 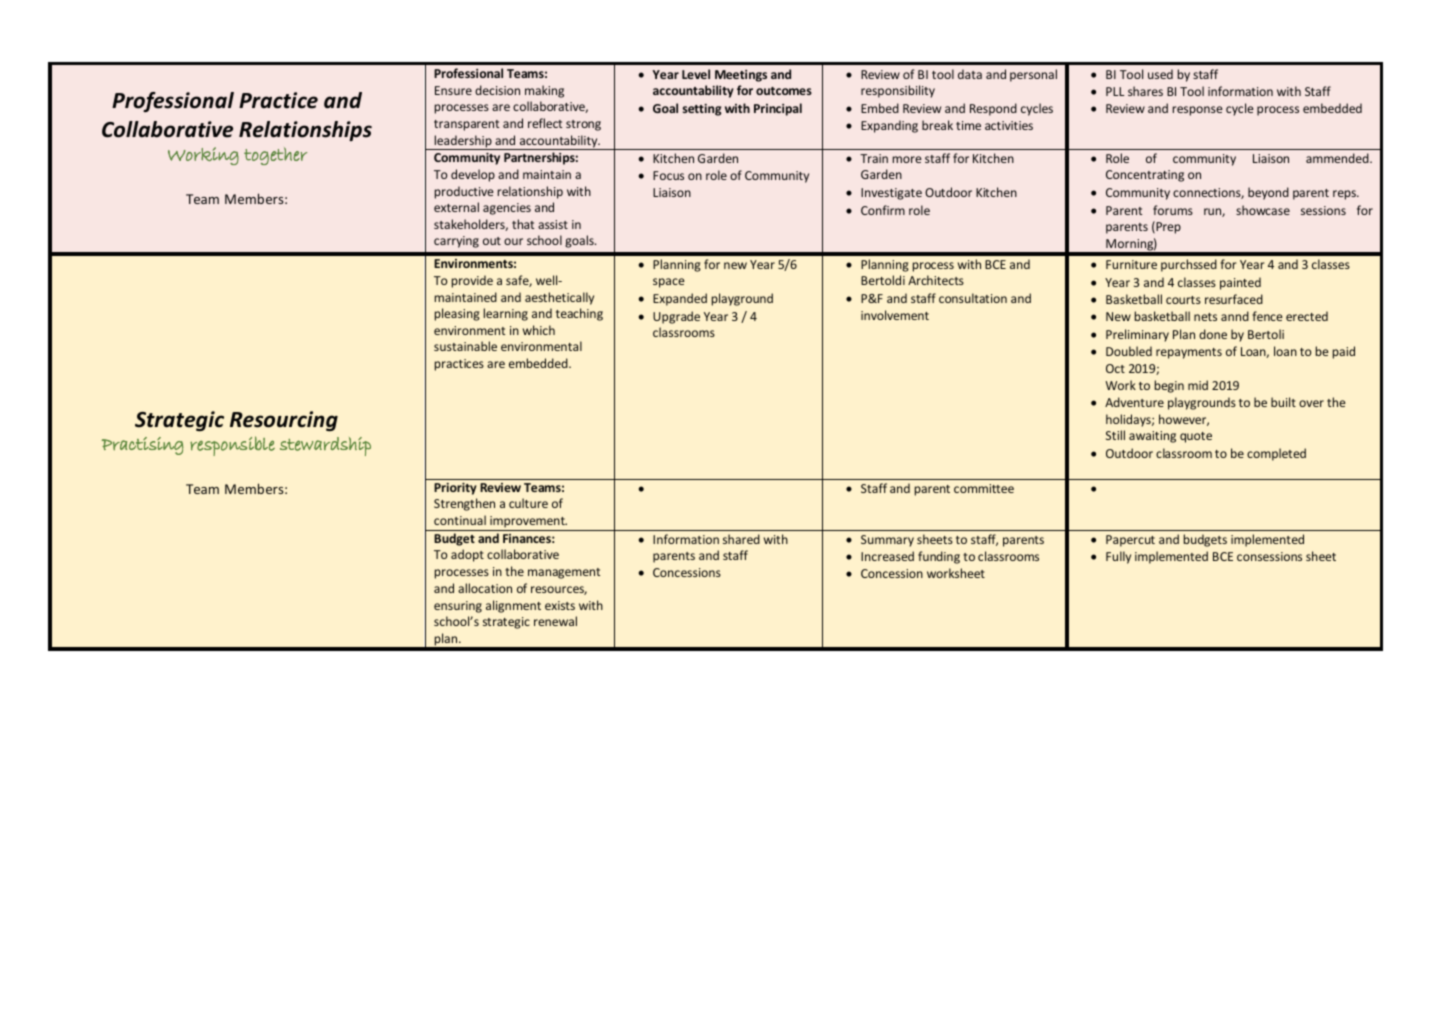 What do you see at coordinates (465, 346) in the screenshot?
I see `sustainable` at bounding box center [465, 346].
